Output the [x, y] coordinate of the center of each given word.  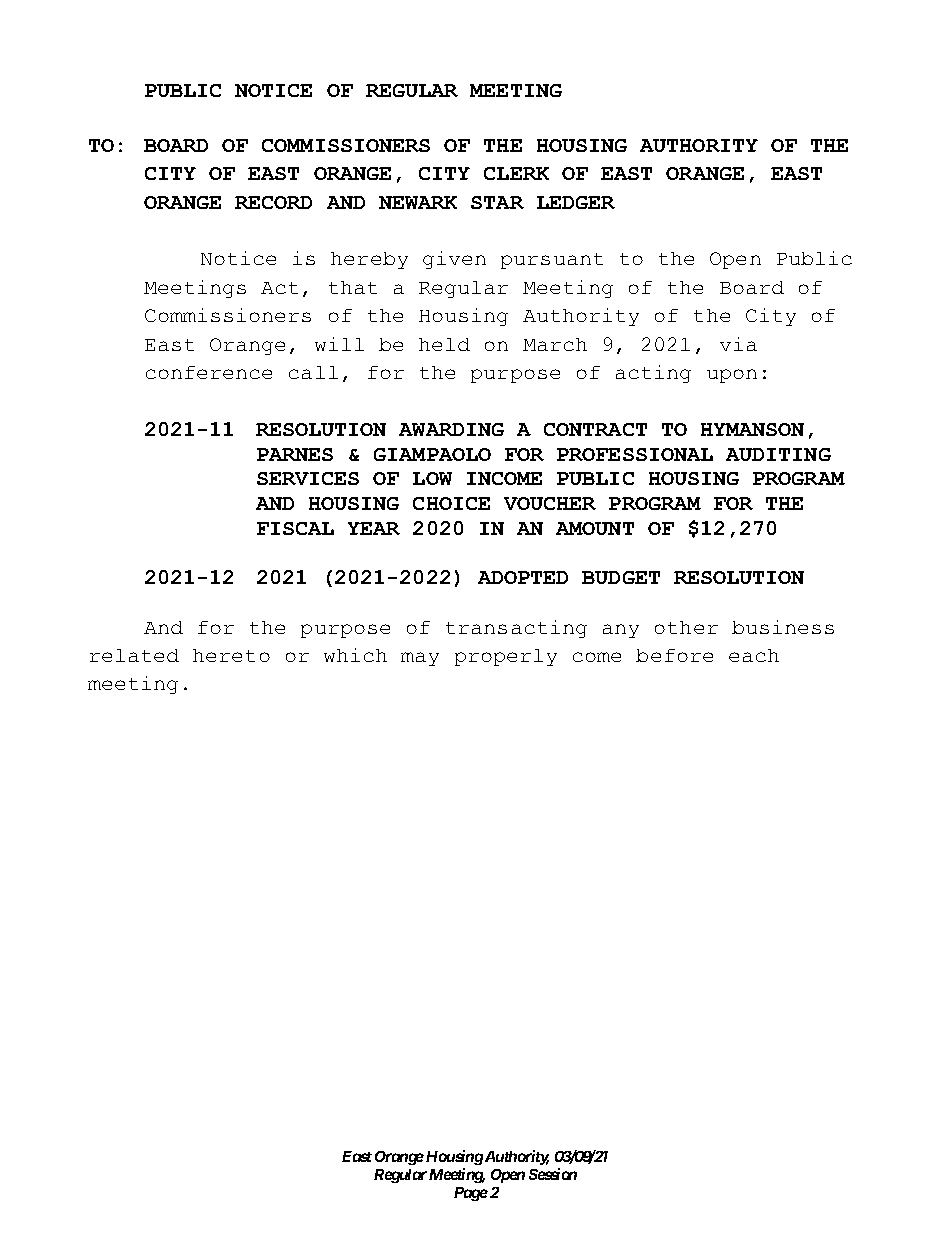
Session [553, 1174]
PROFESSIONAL [635, 454]
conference [209, 372]
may [420, 659]
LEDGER [576, 202]
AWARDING [451, 429]
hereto [231, 655]
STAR [497, 202]
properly [506, 657]
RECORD [273, 202]
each [754, 655]
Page [471, 1194]
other [686, 627]
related [134, 655]
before [674, 655]
